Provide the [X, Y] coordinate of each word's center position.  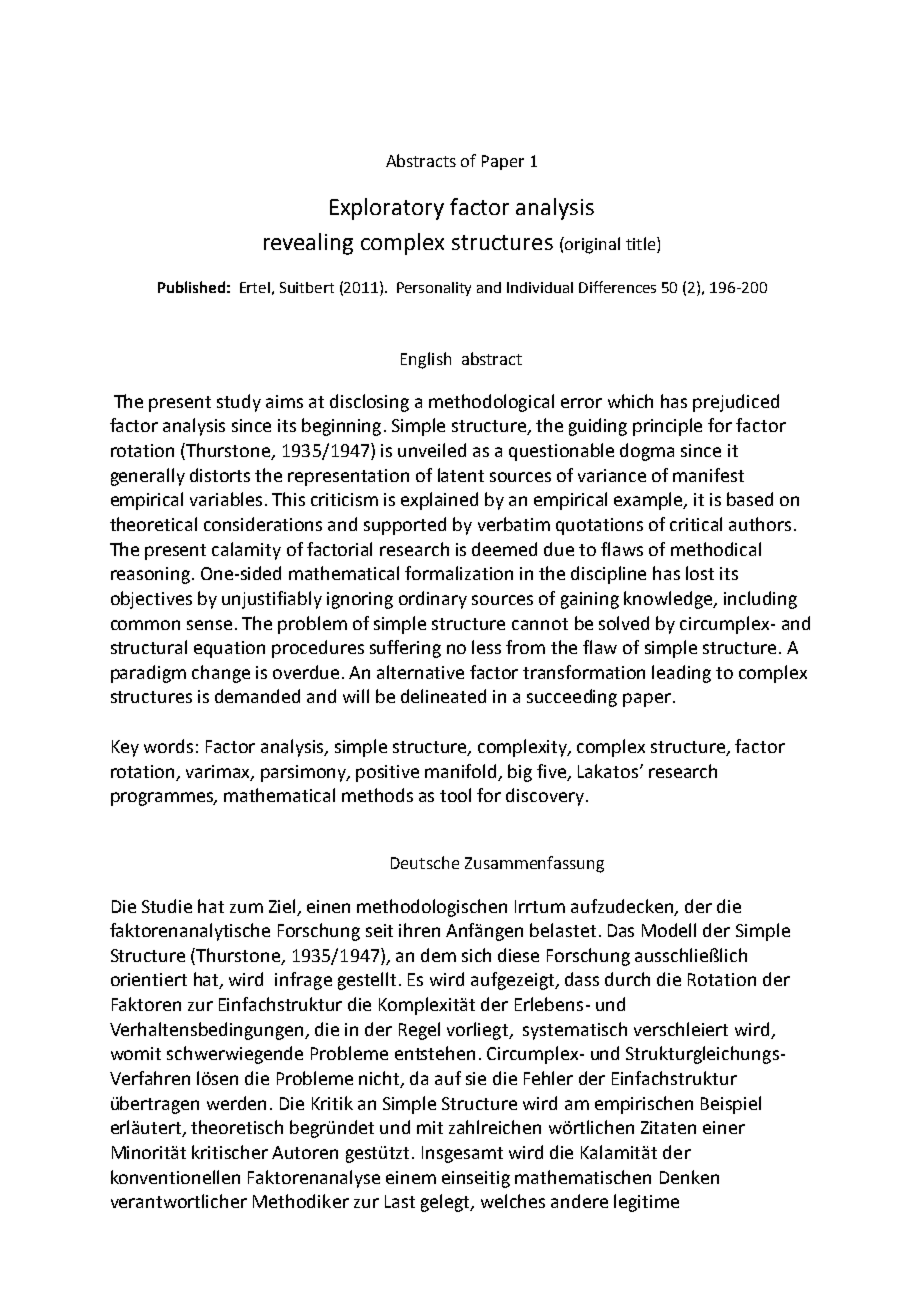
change [221, 674]
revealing [308, 244]
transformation [584, 672]
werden [236, 1103]
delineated [443, 696]
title [642, 243]
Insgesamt [462, 1154]
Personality [434, 289]
